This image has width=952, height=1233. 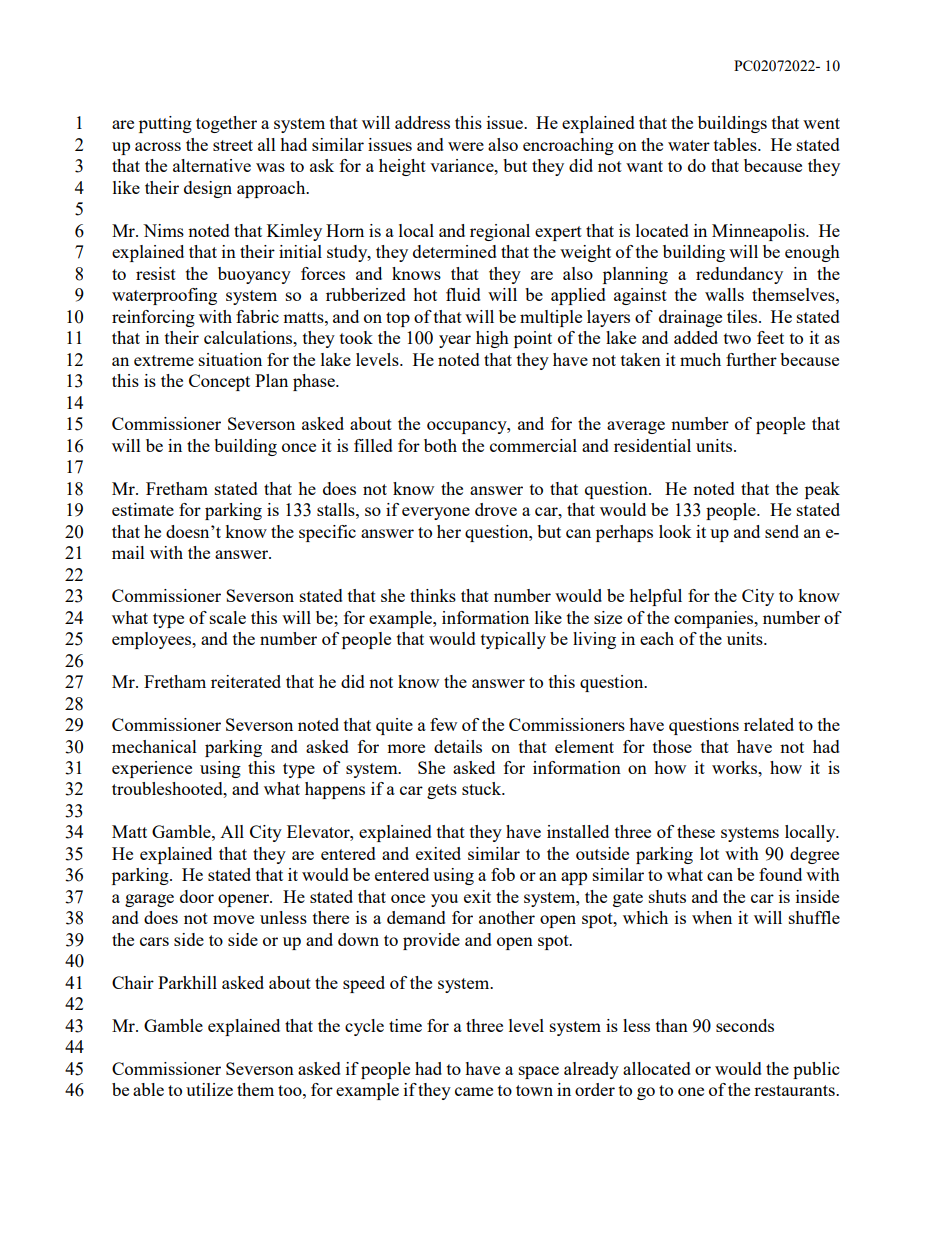 I want to click on utilize, so click(x=209, y=1089).
